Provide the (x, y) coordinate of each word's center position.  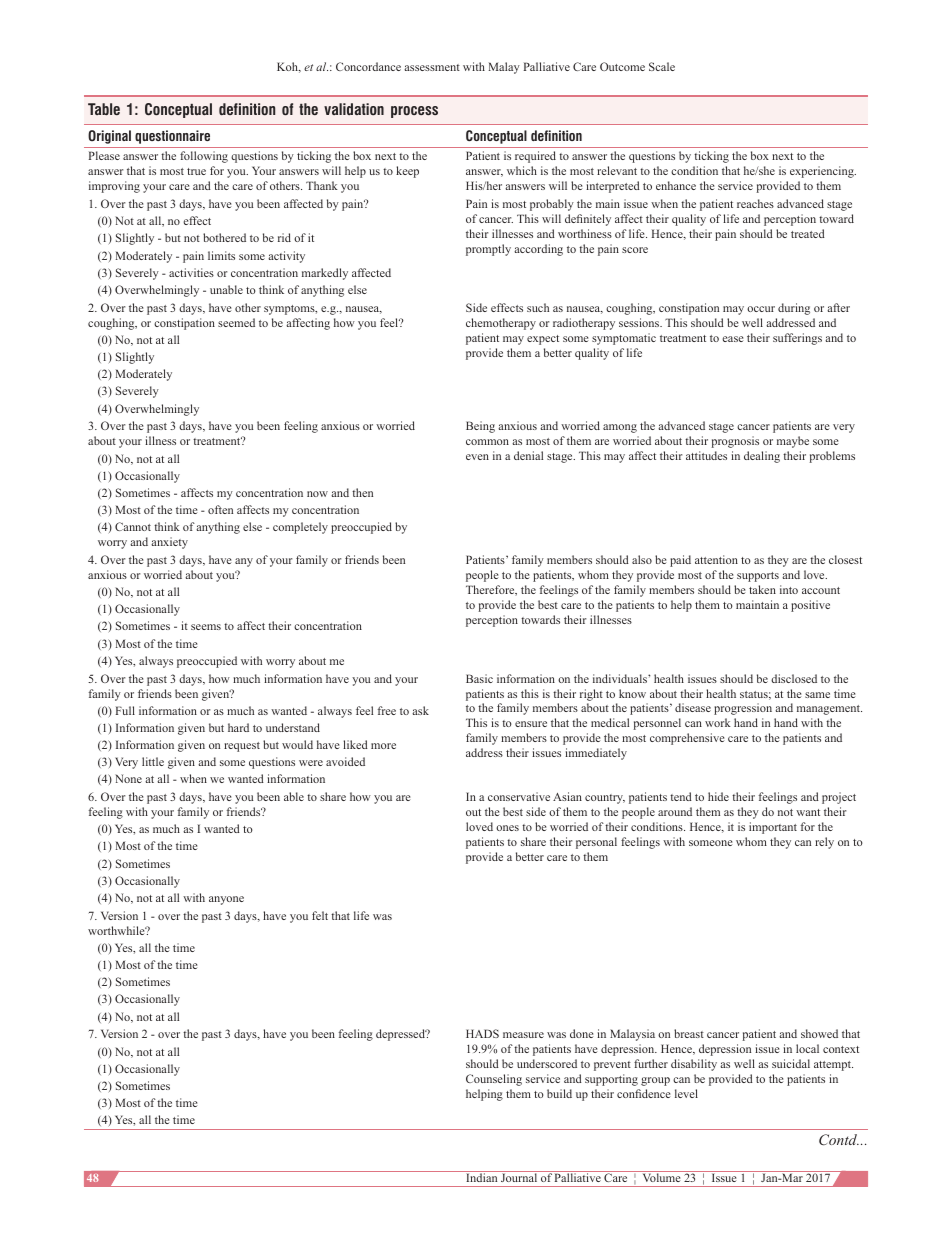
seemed (236, 322)
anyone (226, 900)
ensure (531, 724)
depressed (401, 1035)
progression (743, 709)
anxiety (169, 543)
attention (716, 559)
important (773, 828)
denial (528, 455)
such (538, 307)
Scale (662, 66)
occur (761, 309)
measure (523, 1035)
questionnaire (172, 137)
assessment (432, 67)
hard (238, 727)
